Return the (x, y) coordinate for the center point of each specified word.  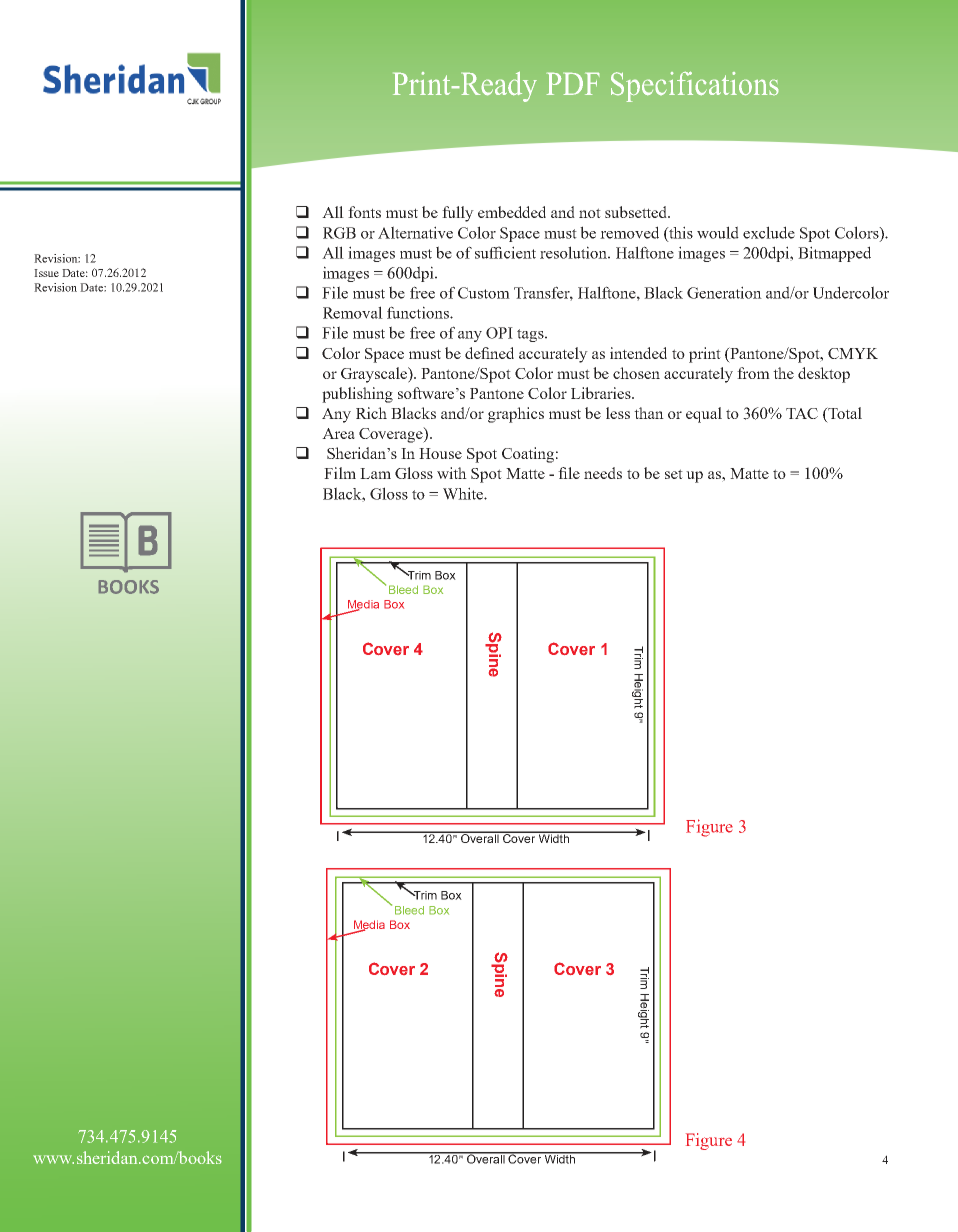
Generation (724, 292)
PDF (572, 84)
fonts (364, 212)
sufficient (505, 252)
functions (419, 312)
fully (458, 214)
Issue (46, 273)
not (590, 213)
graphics (516, 415)
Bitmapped (834, 254)
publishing (357, 395)
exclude (769, 232)
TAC (802, 413)
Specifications (695, 87)
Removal (353, 312)
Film (340, 473)
